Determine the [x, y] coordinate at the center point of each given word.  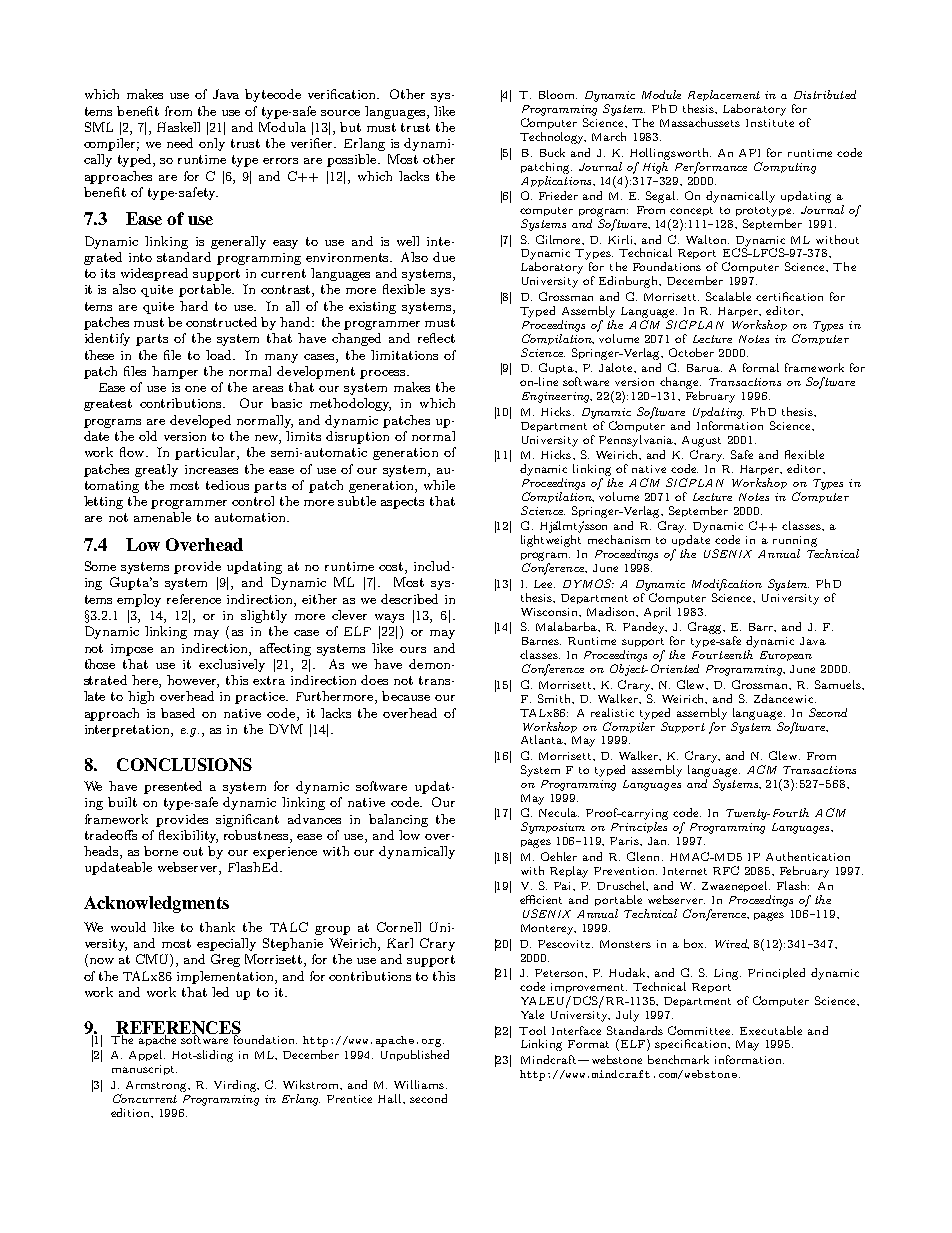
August [701, 441]
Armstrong [158, 1086]
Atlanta [543, 740]
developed [200, 421]
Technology [553, 138]
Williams [420, 1084]
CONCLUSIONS [184, 764]
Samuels [839, 684]
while [439, 485]
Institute [770, 123]
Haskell [178, 127]
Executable [771, 1030]
